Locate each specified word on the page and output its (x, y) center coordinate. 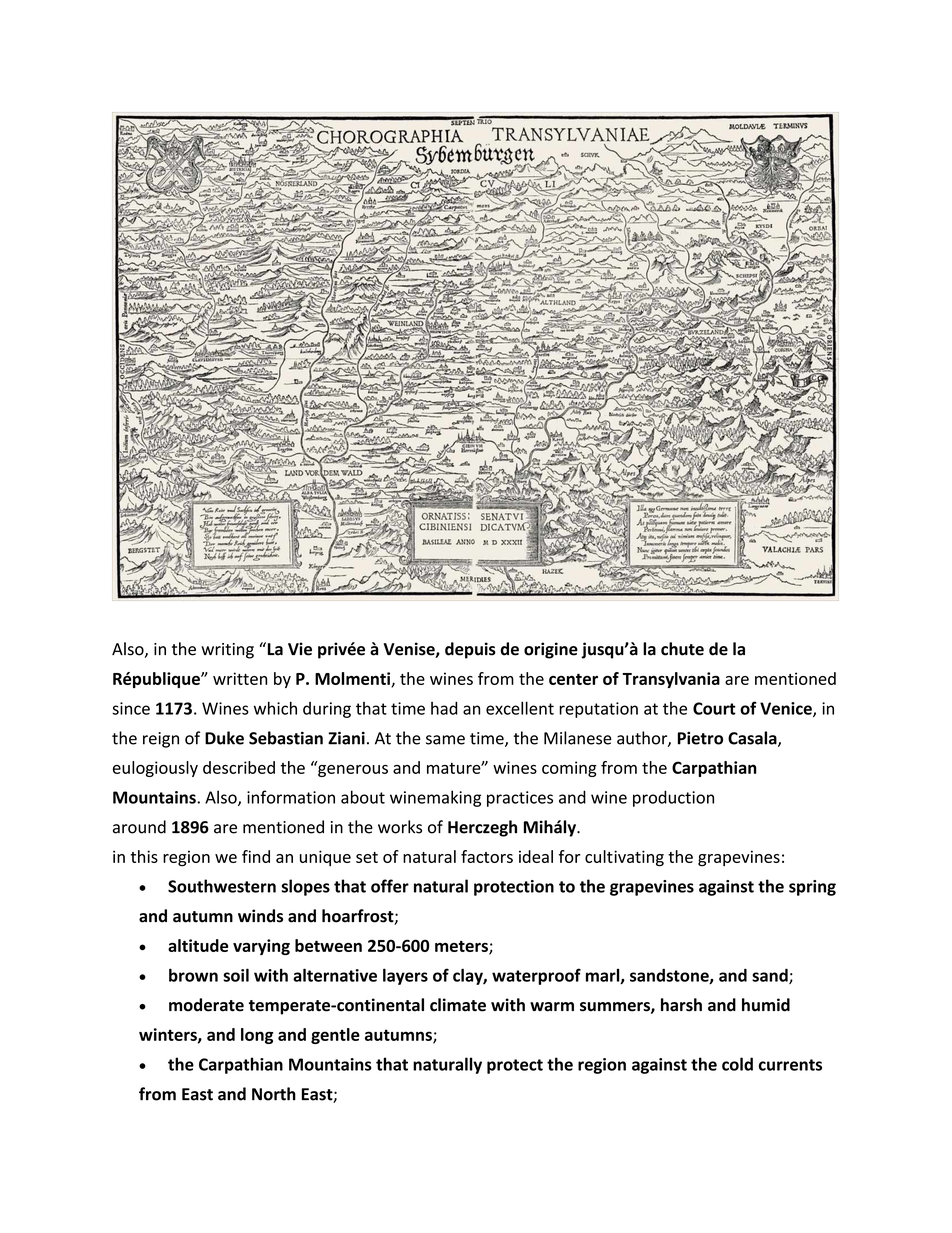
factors (487, 856)
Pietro (700, 738)
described (239, 767)
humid (766, 1005)
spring (812, 888)
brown (193, 975)
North (274, 1094)
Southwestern (222, 886)
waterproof (536, 976)
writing (227, 651)
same (445, 740)
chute (682, 649)
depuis (470, 650)
